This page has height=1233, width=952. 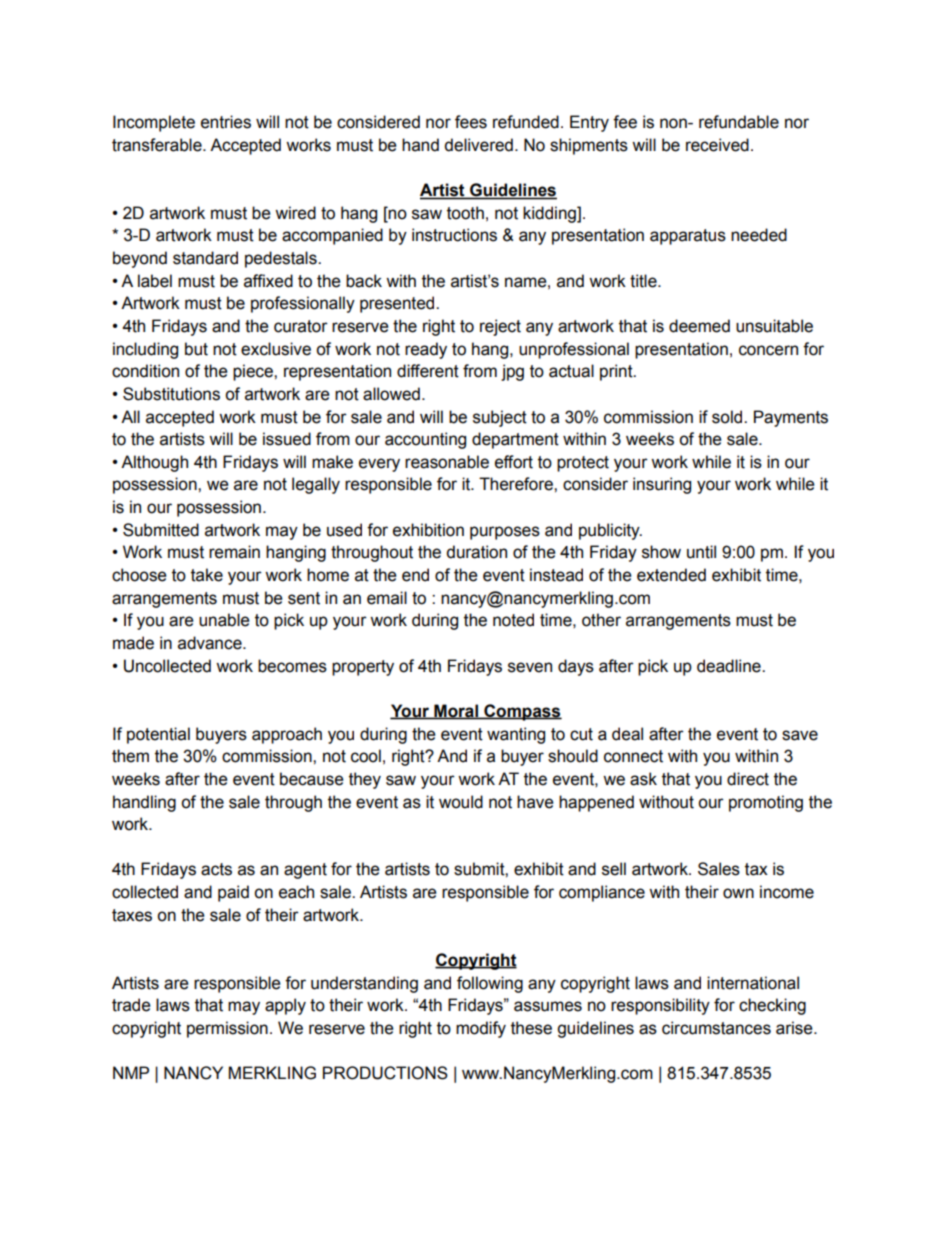 What do you see at coordinates (516, 735) in the page?
I see `wanting` at bounding box center [516, 735].
